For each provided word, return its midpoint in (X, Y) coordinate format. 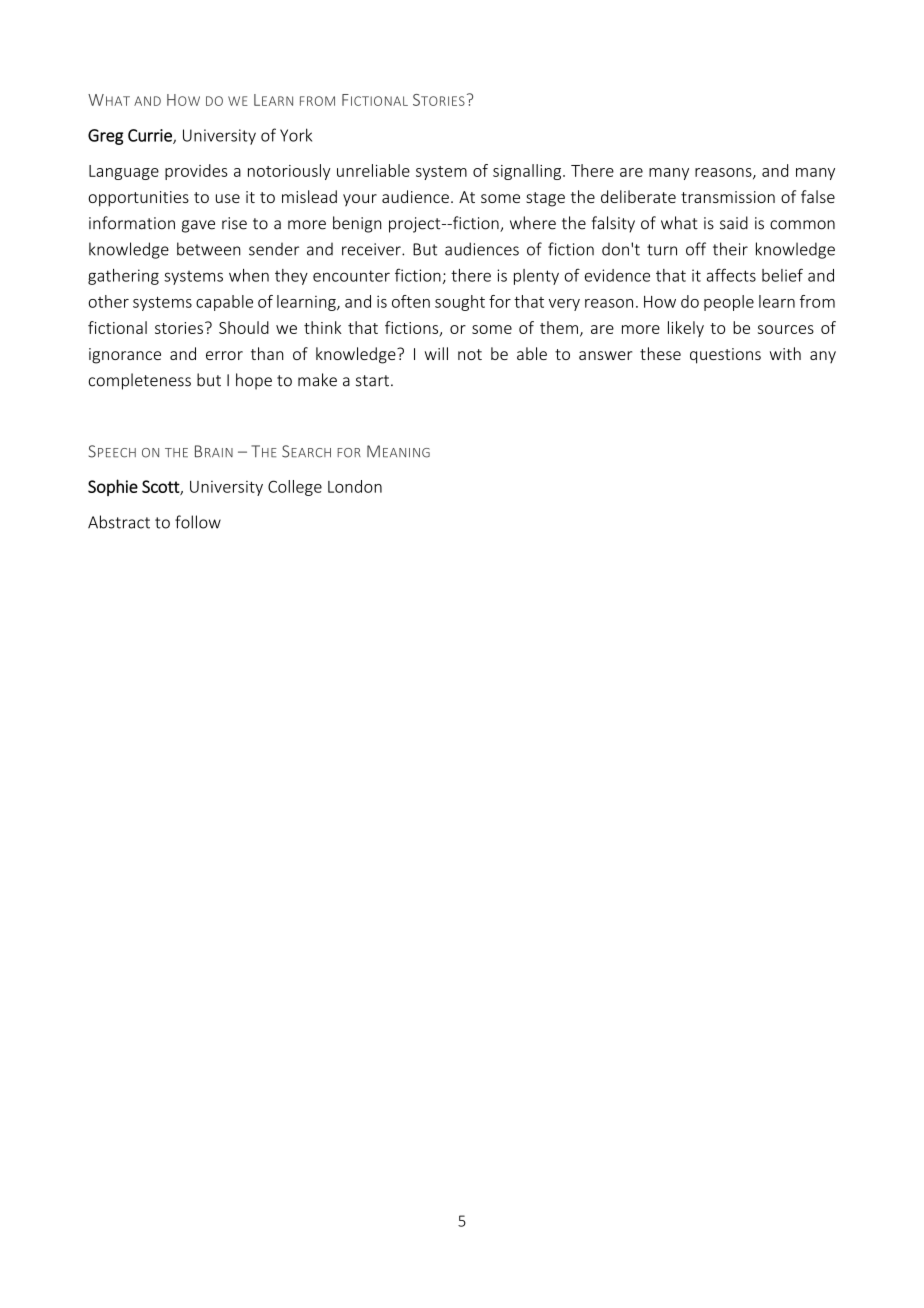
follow (198, 522)
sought (460, 303)
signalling (528, 172)
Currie (151, 136)
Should (244, 327)
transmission (728, 197)
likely (686, 329)
